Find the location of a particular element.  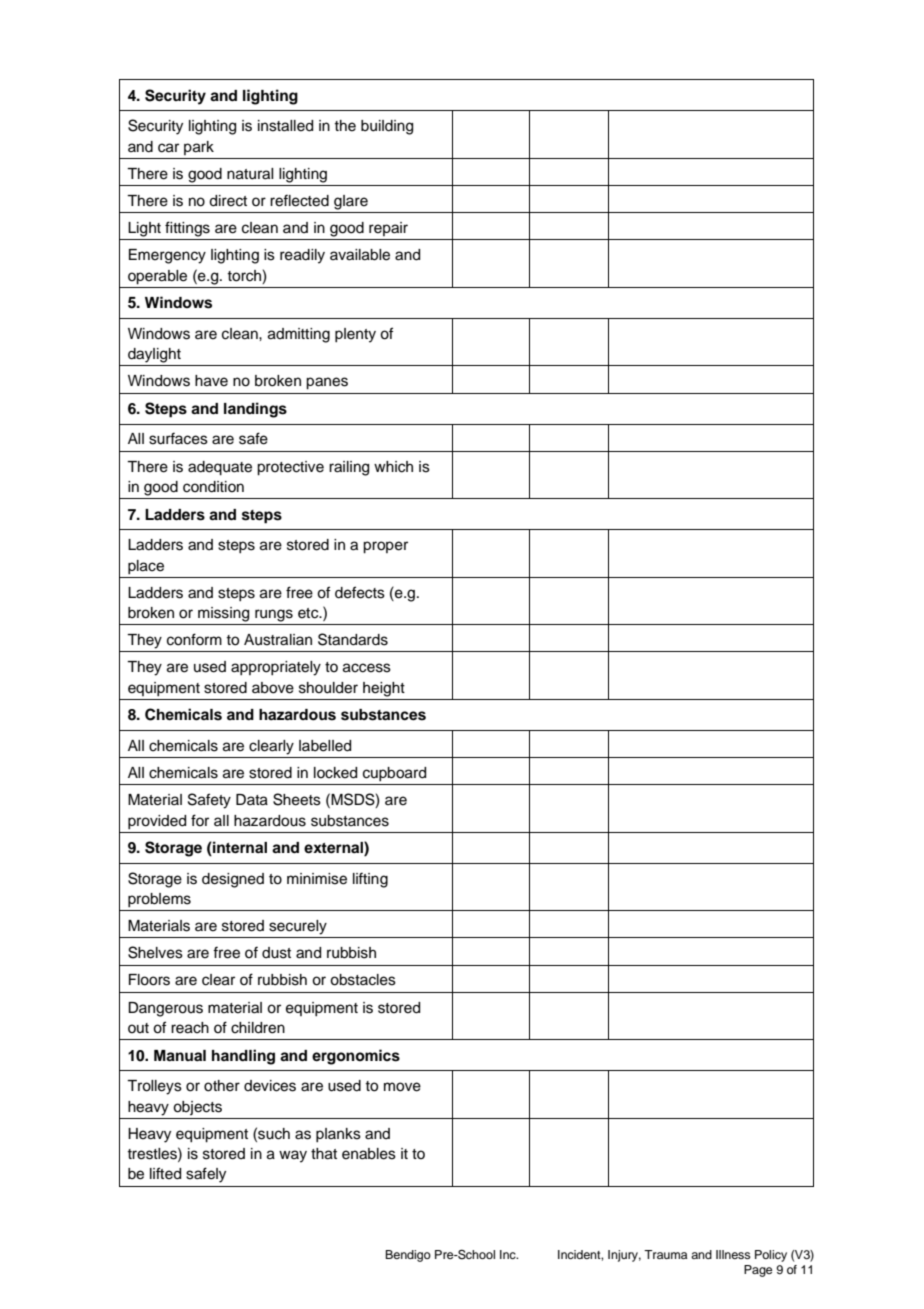

park is located at coordinates (199, 148).
